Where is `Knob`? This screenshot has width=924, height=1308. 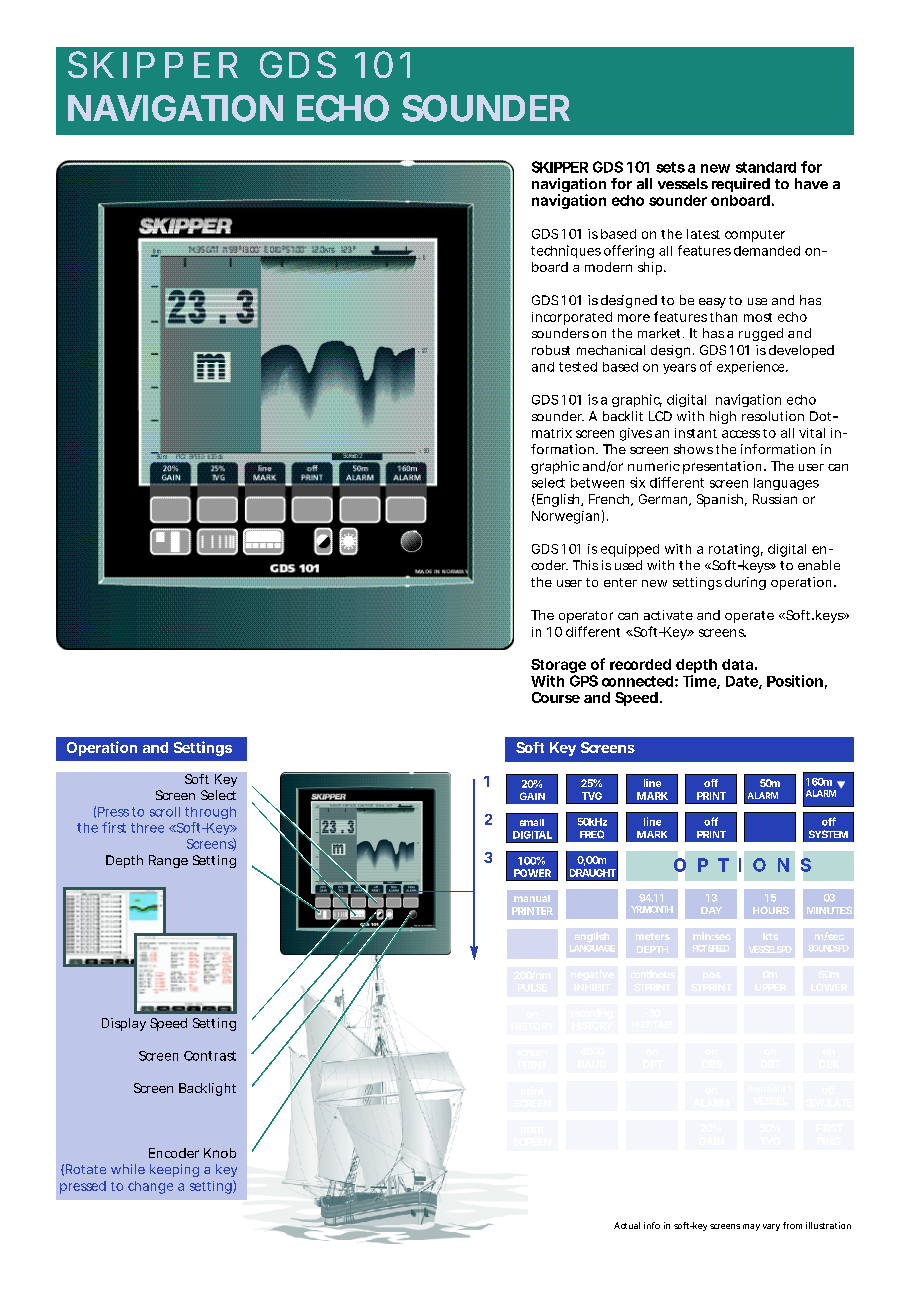
Knob is located at coordinates (220, 1153).
